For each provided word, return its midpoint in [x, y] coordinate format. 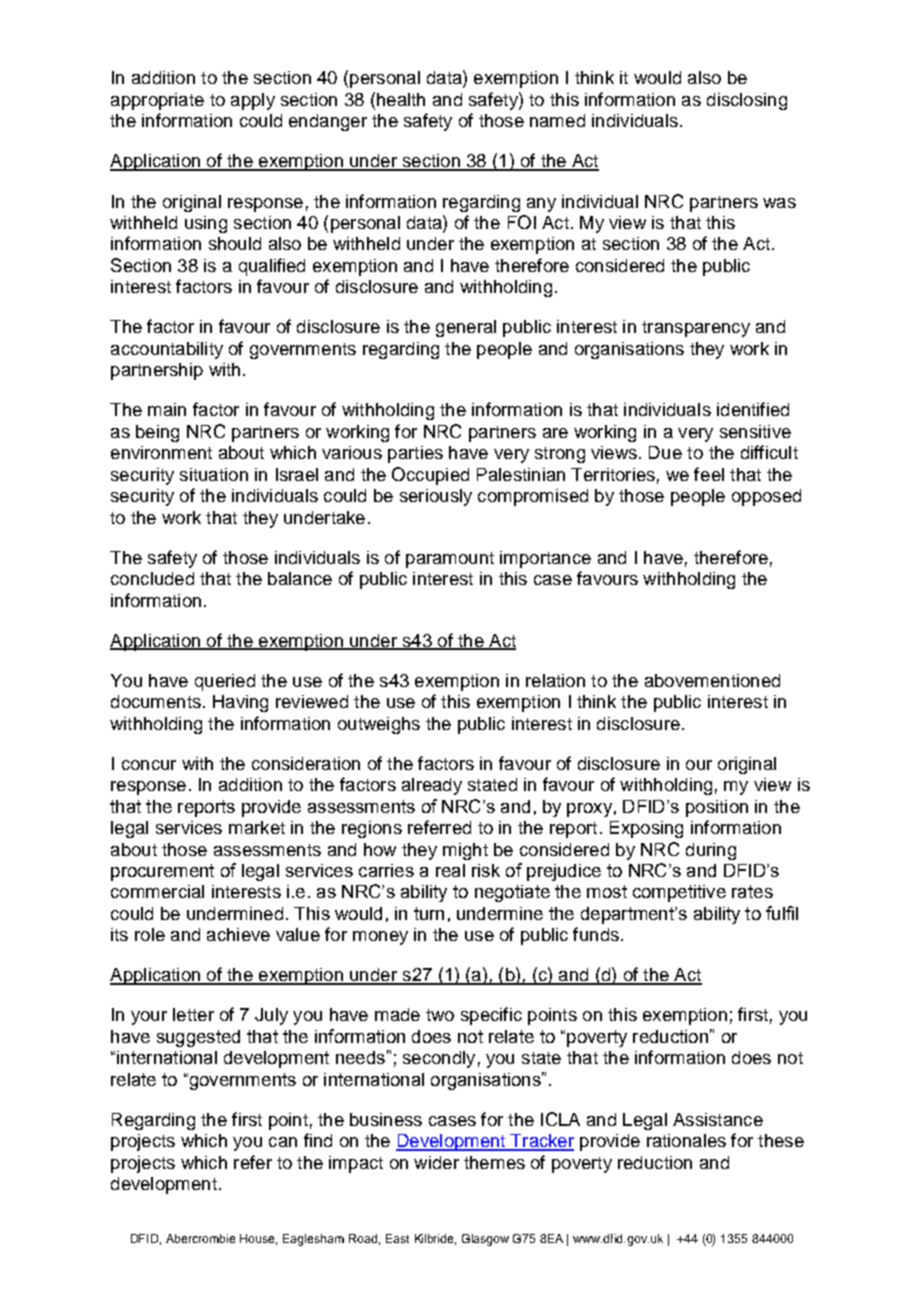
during [711, 851]
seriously [436, 497]
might [465, 851]
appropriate [157, 101]
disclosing [747, 101]
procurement [162, 872]
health [401, 99]
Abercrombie [200, 1238]
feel [709, 474]
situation [214, 474]
